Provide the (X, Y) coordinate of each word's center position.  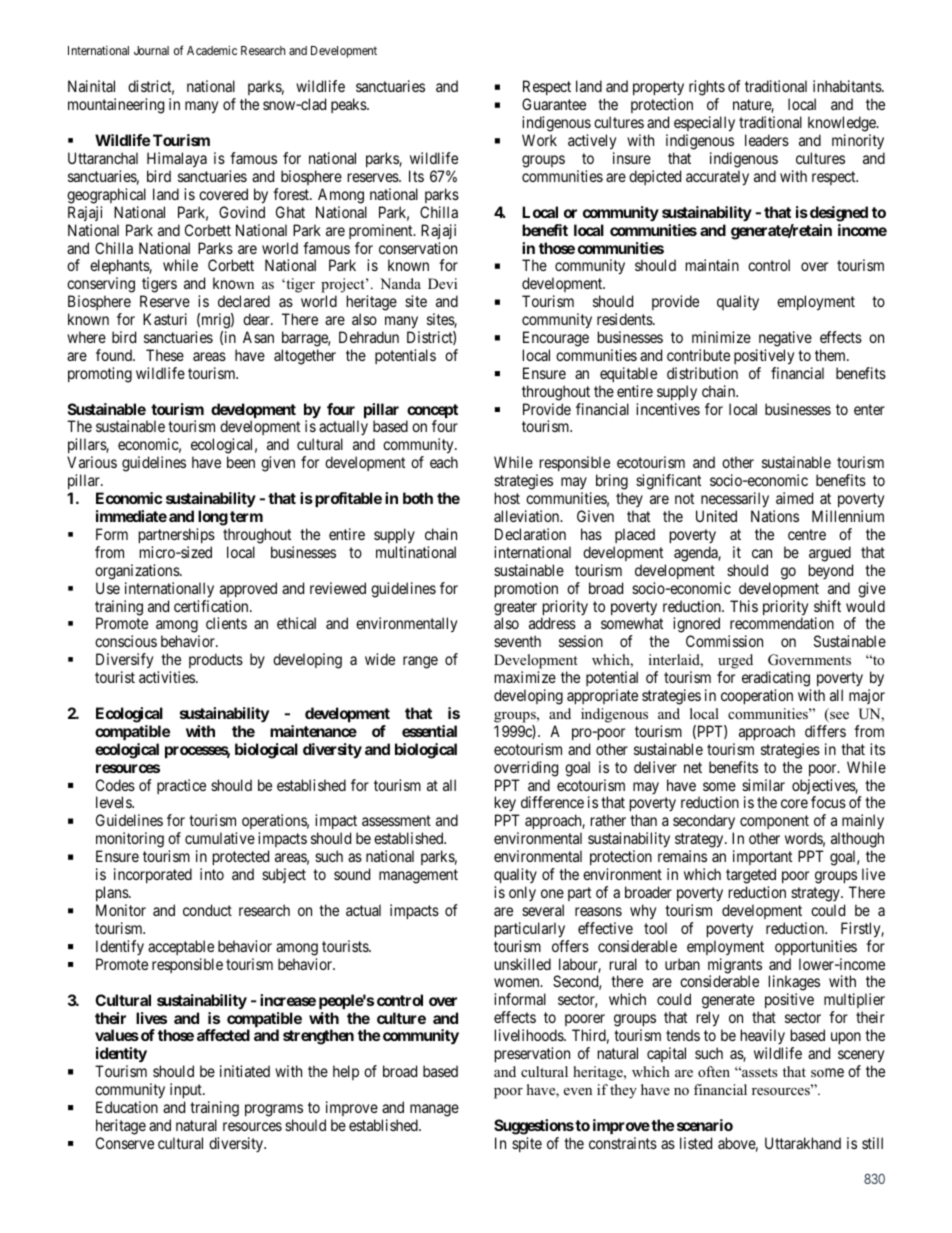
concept (432, 412)
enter (869, 409)
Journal (151, 50)
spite (527, 1144)
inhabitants (848, 86)
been (241, 462)
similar (763, 785)
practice (181, 786)
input (187, 1090)
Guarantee (554, 104)
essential (429, 731)
